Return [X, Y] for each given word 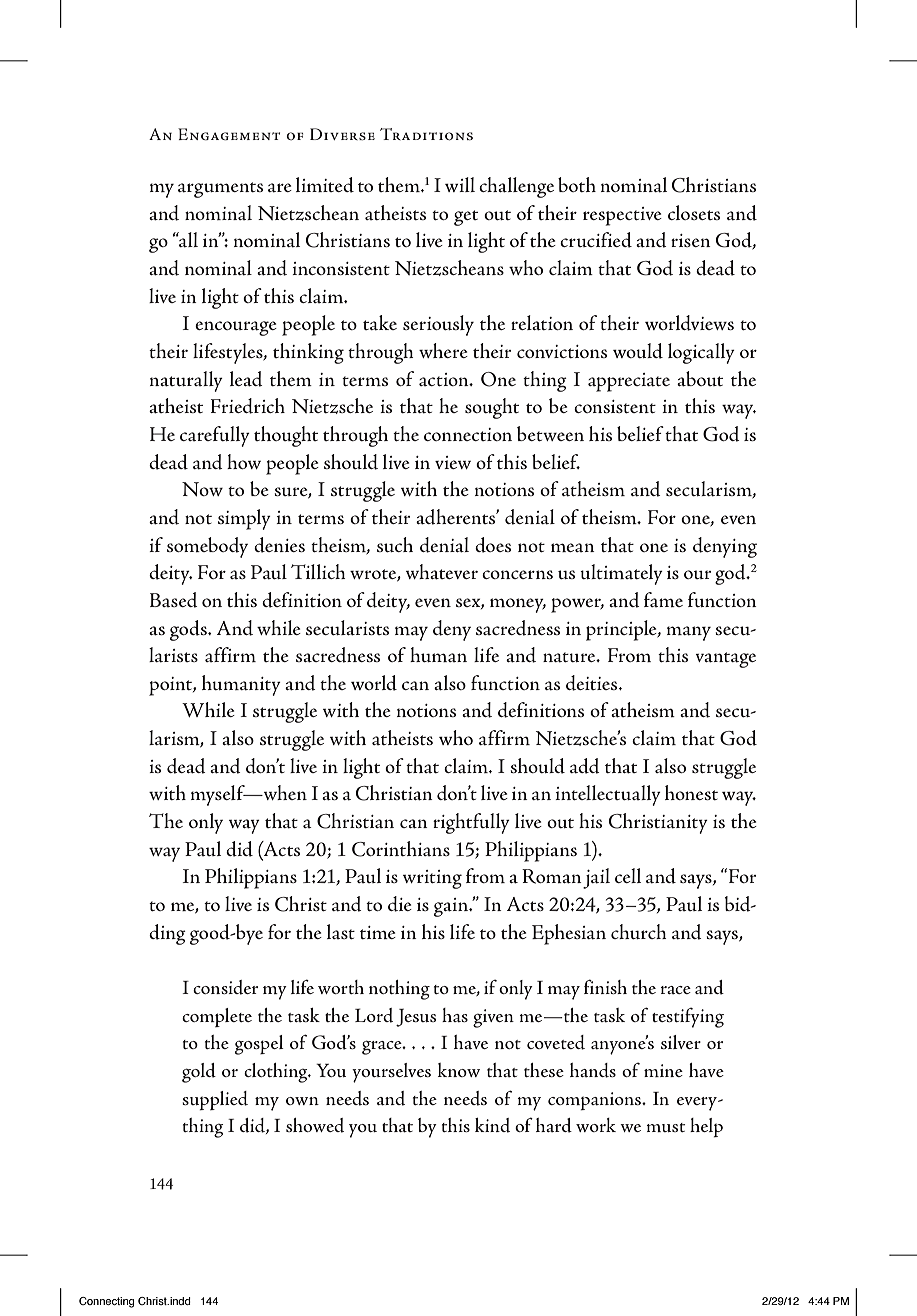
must [665, 1127]
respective [622, 216]
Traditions [426, 134]
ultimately [621, 574]
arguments [220, 190]
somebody [207, 547]
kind [492, 1125]
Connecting [106, 1302]
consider [225, 987]
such [395, 544]
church [639, 931]
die [400, 904]
